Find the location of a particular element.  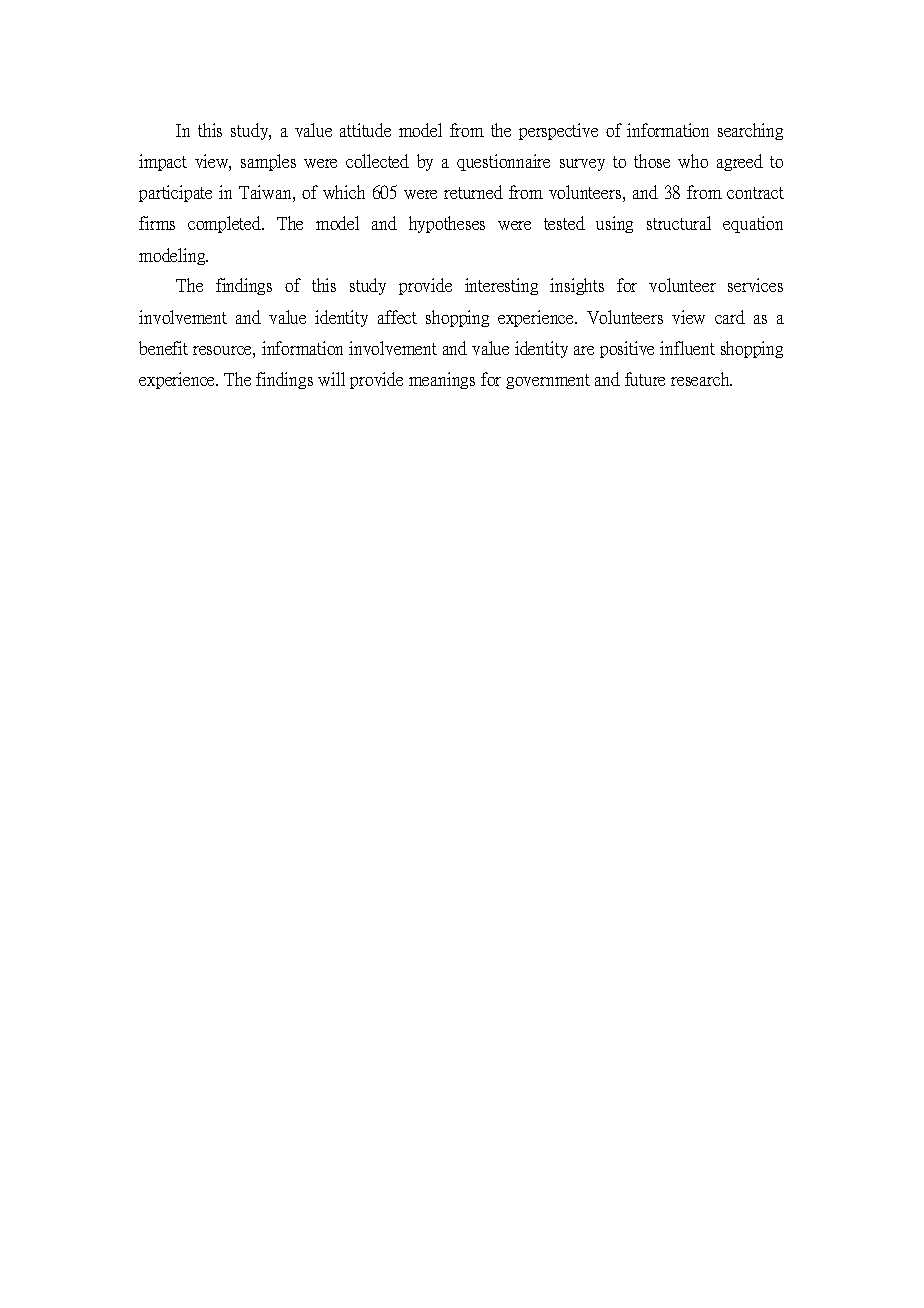

research is located at coordinates (701, 379).
